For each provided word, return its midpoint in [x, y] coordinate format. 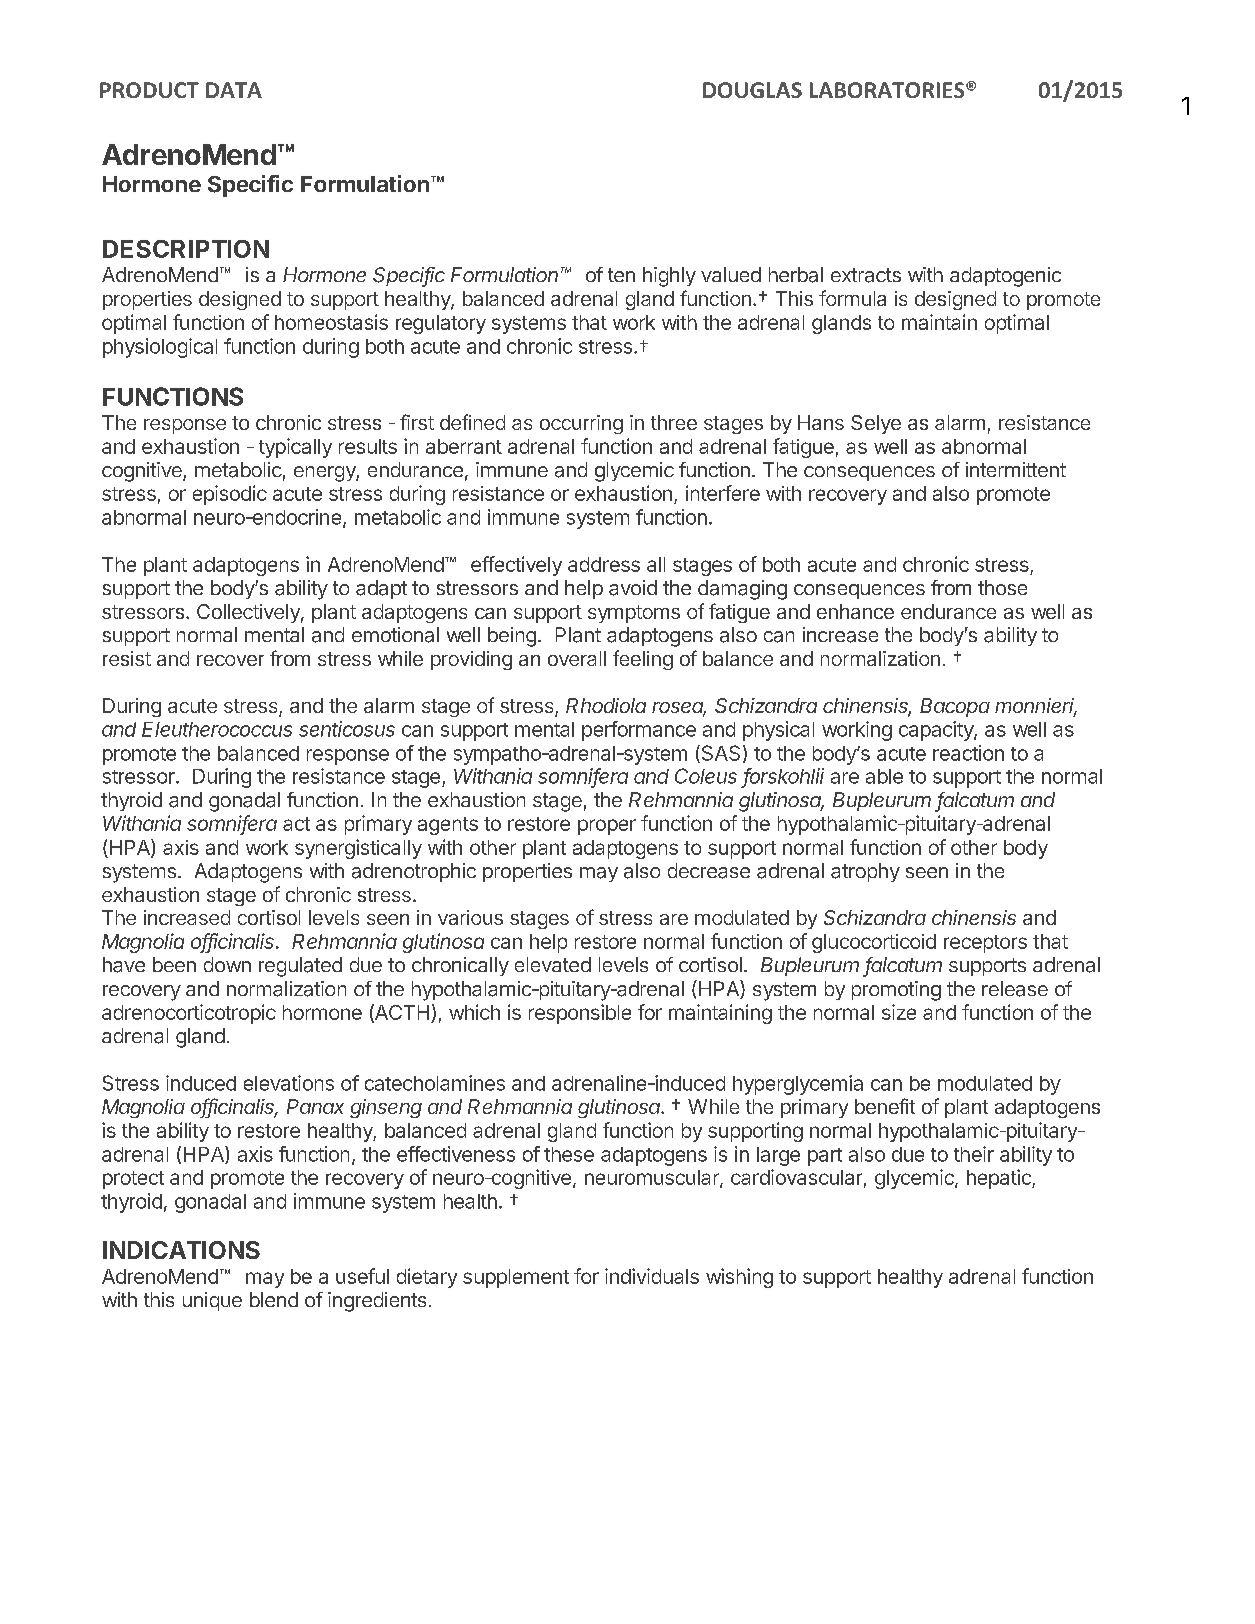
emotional [395, 635]
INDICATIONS [181, 1250]
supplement [516, 1278]
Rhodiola [606, 705]
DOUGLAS [752, 90]
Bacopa [955, 707]
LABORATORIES [888, 90]
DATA [234, 90]
